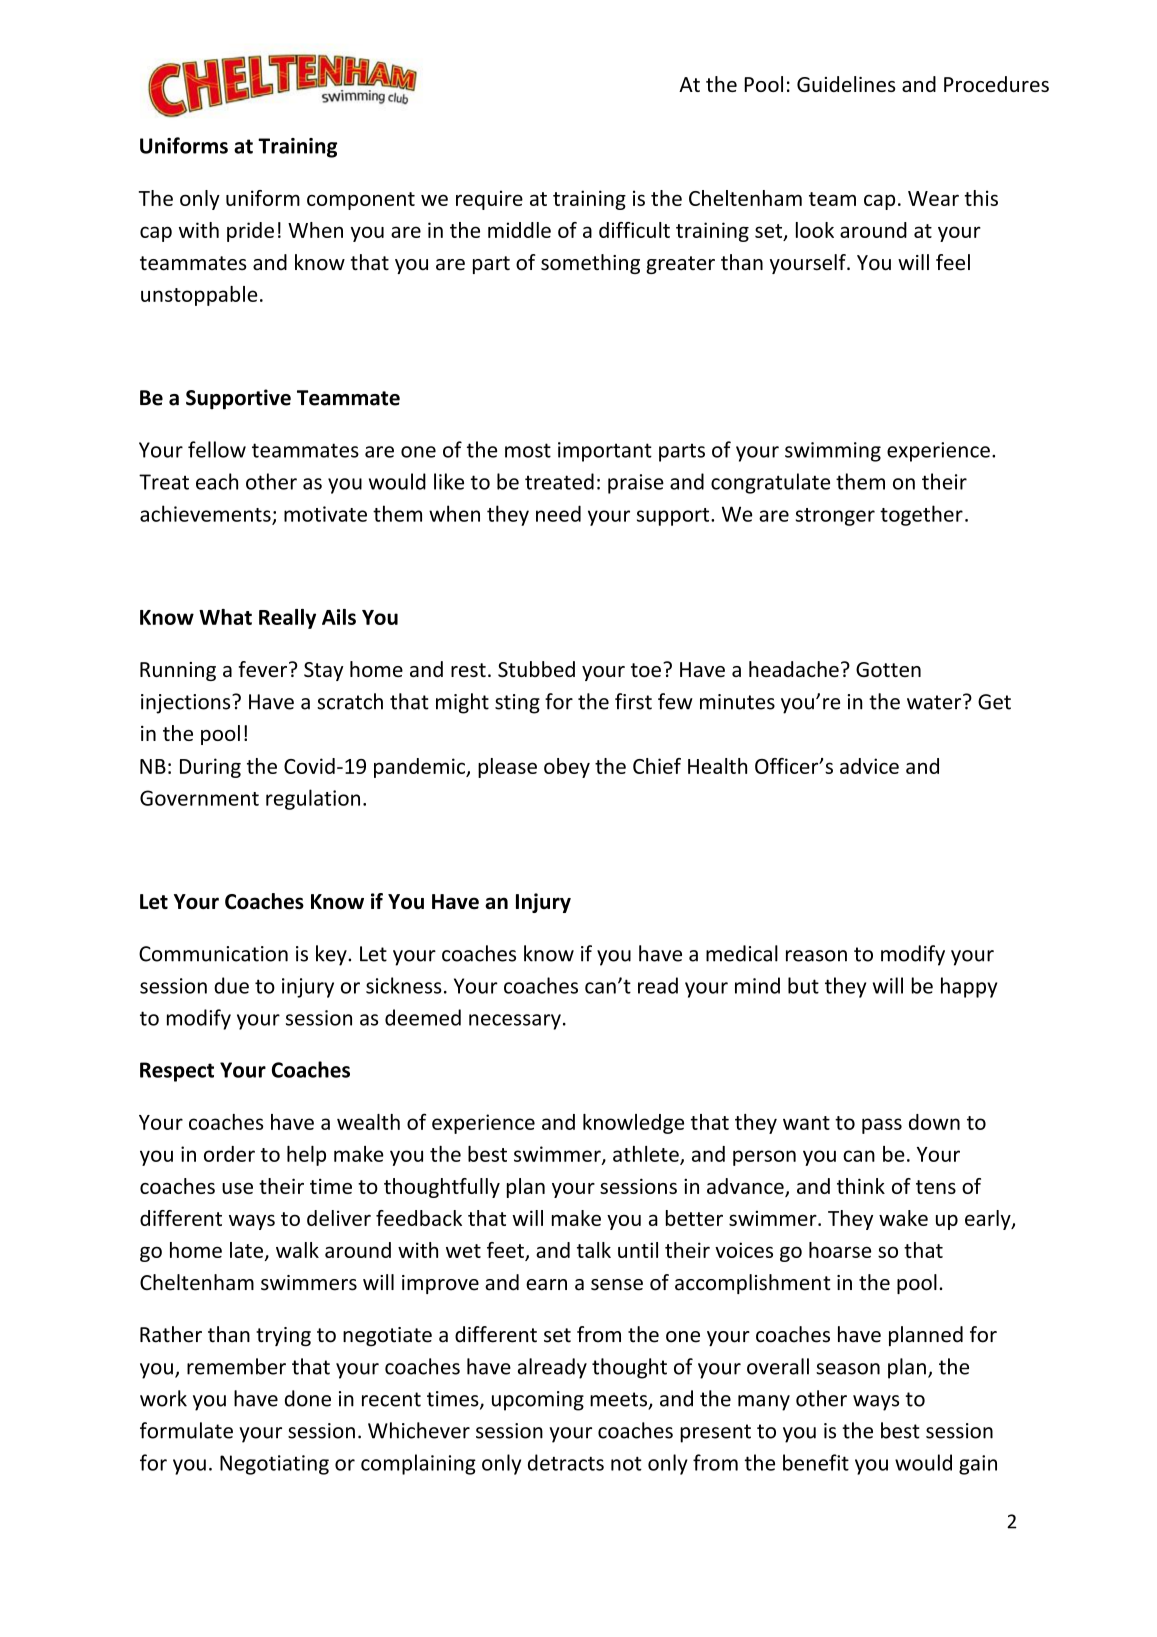 Image resolution: width=1157 pixels, height=1637 pixels. I want to click on pride, so click(250, 232).
